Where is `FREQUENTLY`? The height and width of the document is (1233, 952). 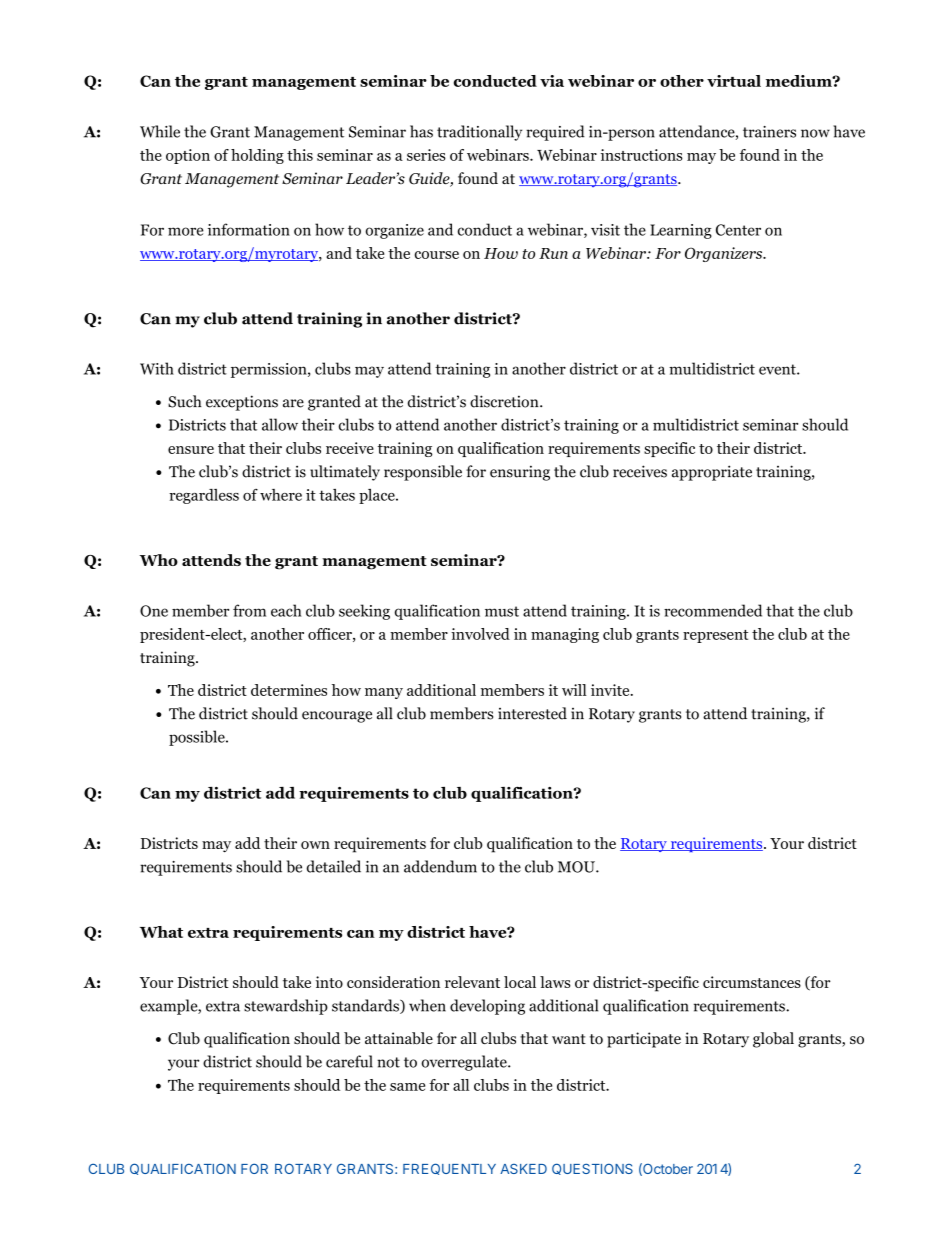
FREQUENTLY is located at coordinates (449, 1169).
